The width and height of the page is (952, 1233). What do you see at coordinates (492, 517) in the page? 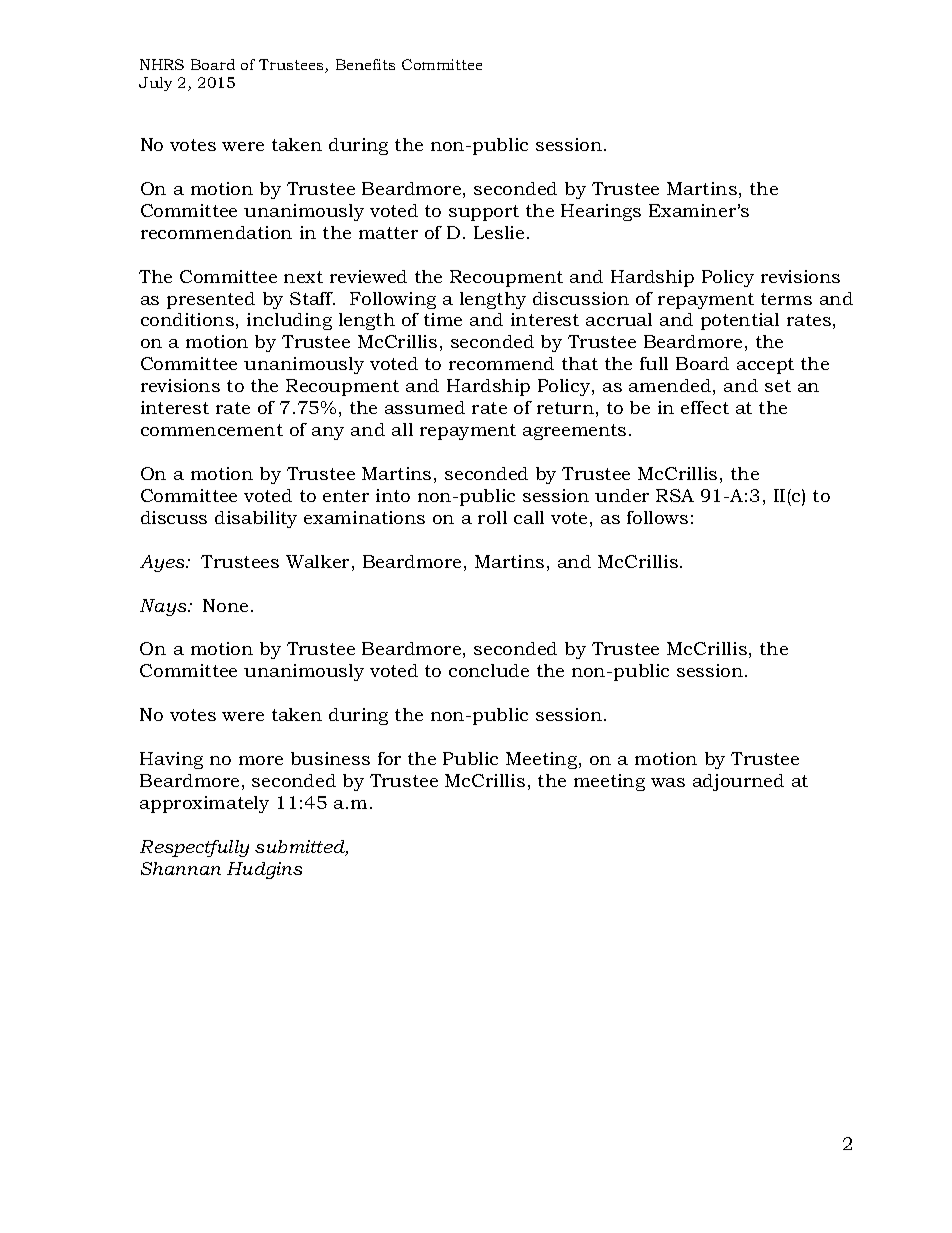
I see `roll` at bounding box center [492, 517].
